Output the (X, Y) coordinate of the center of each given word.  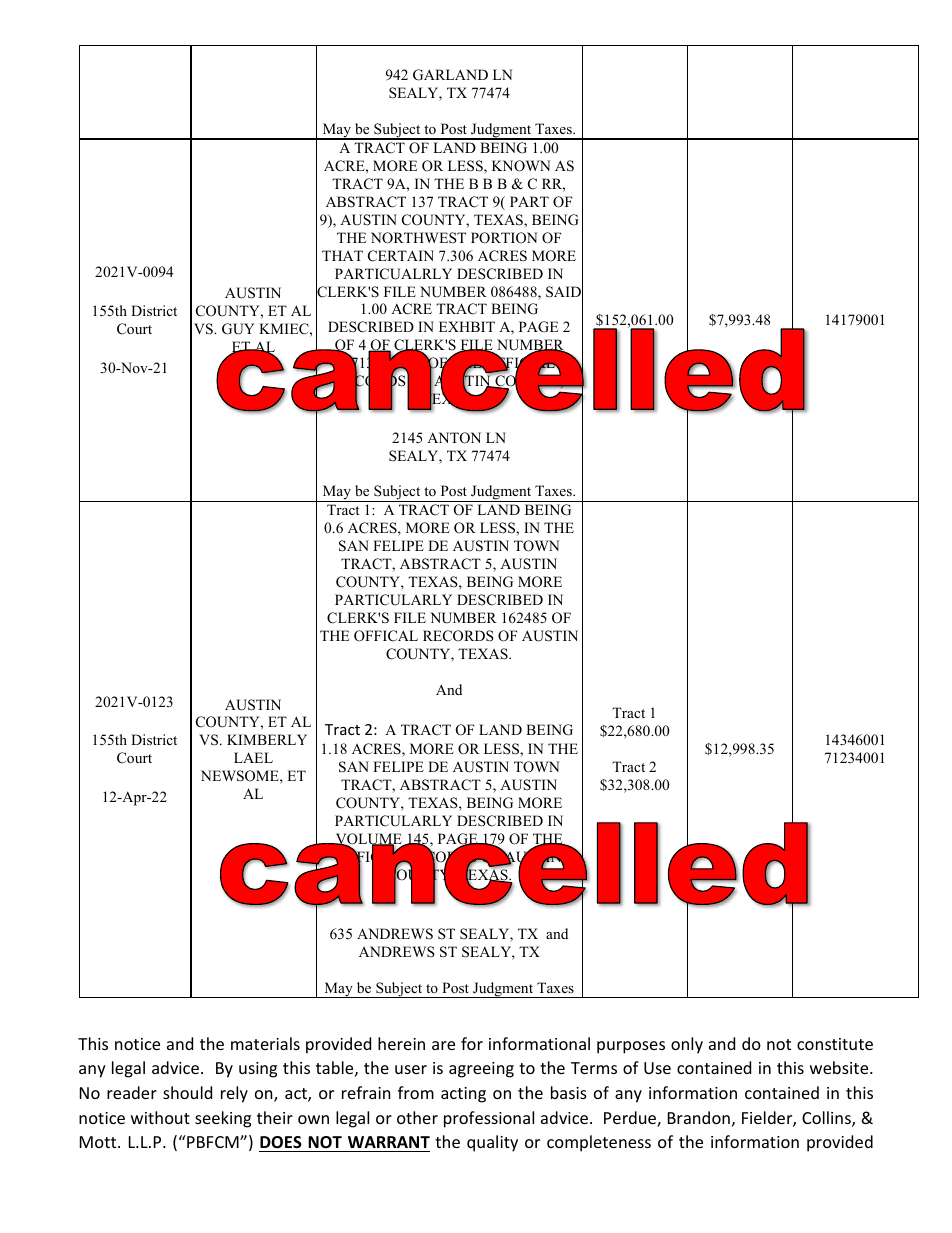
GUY (238, 329)
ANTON (454, 438)
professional (489, 1119)
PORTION (504, 238)
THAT (342, 255)
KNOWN (521, 166)
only (687, 1045)
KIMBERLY (267, 739)
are (443, 1045)
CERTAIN (401, 256)
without (160, 1117)
